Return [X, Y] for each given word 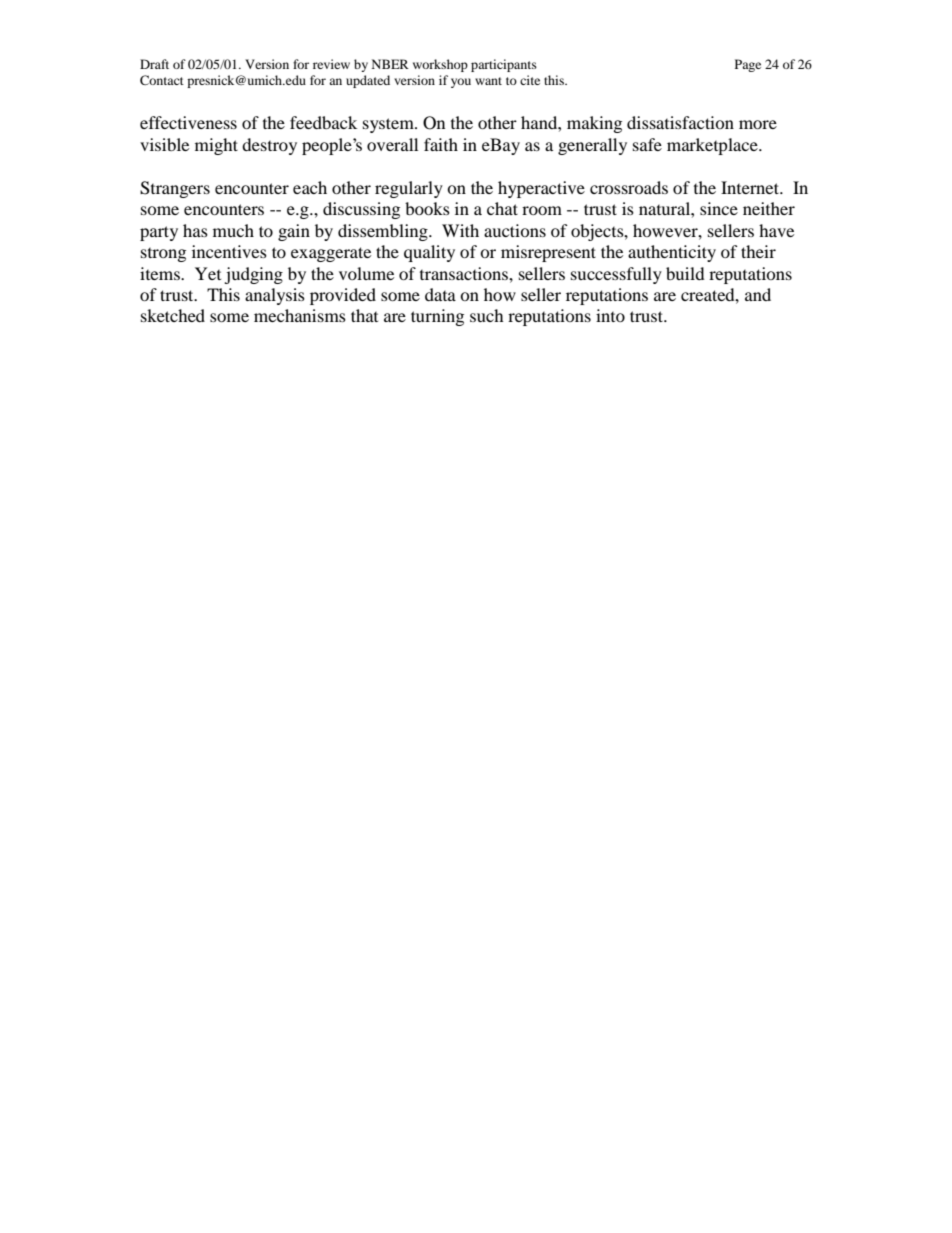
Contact [162, 80]
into [610, 315]
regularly [409, 189]
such [487, 315]
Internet [751, 187]
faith [441, 144]
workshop [440, 65]
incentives [229, 251]
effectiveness [188, 122]
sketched [173, 315]
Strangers [175, 189]
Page [748, 65]
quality [429, 253]
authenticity [672, 253]
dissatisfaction [680, 122]
